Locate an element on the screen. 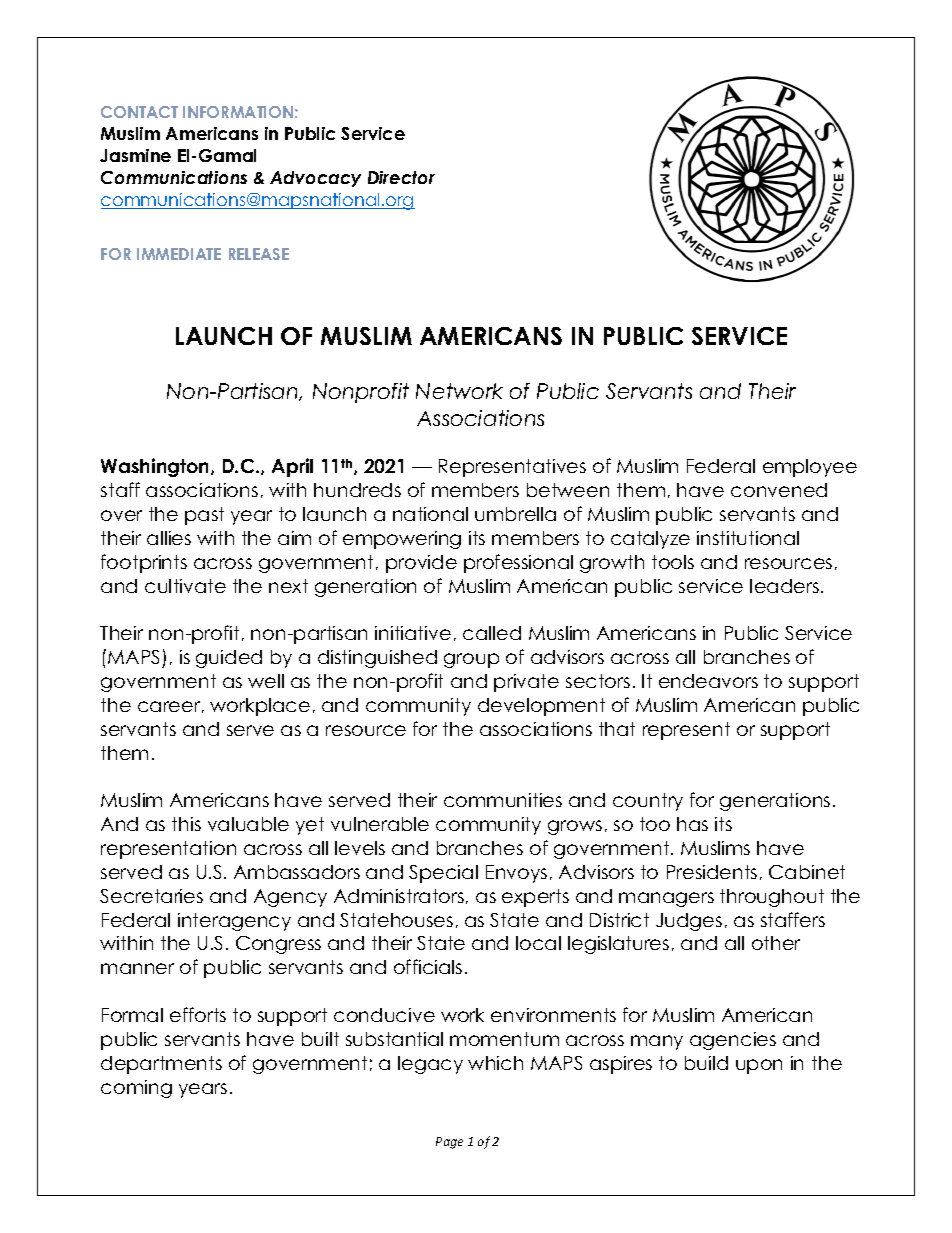 This screenshot has height=1233, width=952. Director is located at coordinates (401, 177).
